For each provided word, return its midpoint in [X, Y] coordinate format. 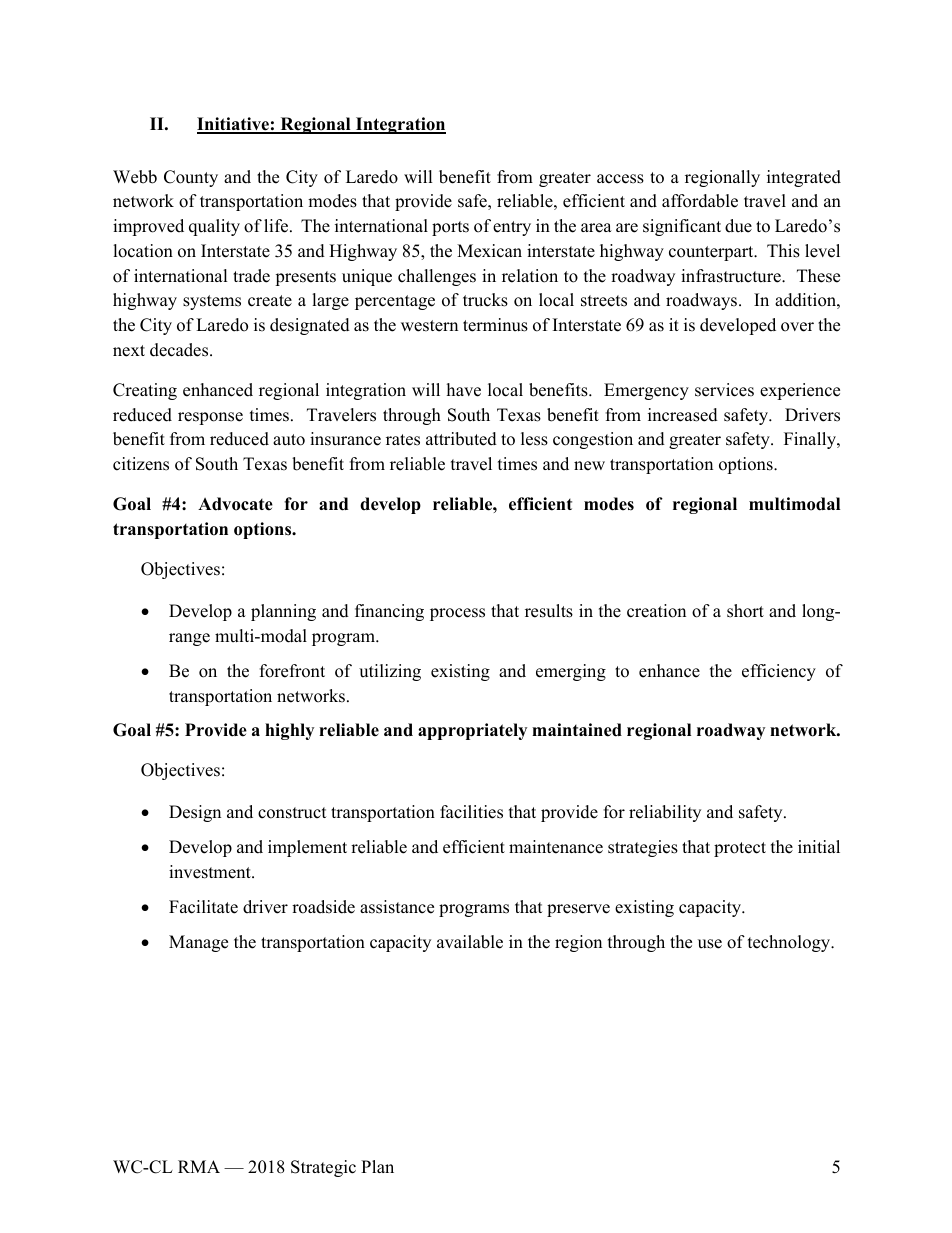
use [710, 944]
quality [214, 227]
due [738, 226]
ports [450, 228]
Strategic [323, 1168]
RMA [199, 1166]
